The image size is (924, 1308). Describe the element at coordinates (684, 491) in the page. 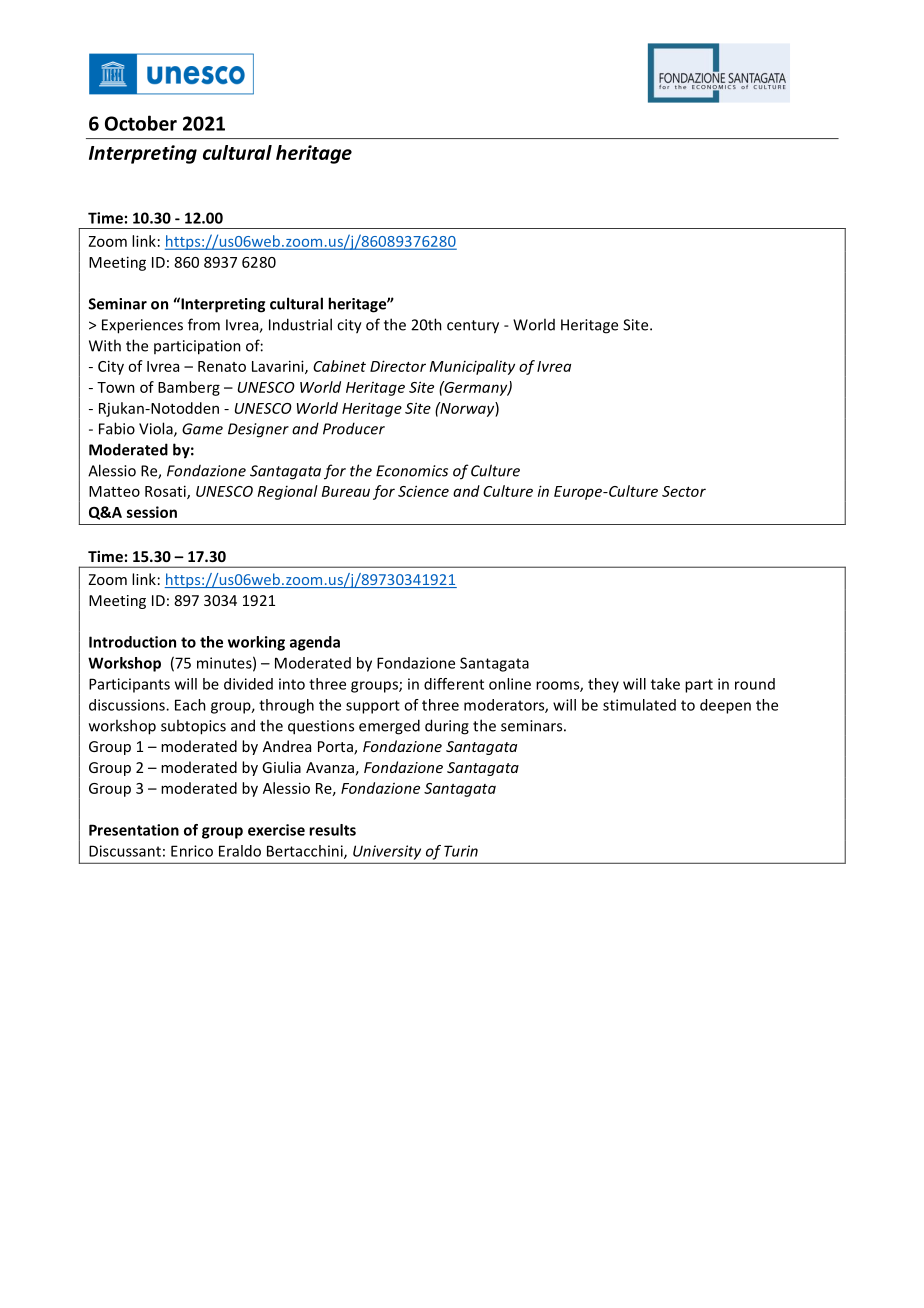

I see `Sector` at that location.
